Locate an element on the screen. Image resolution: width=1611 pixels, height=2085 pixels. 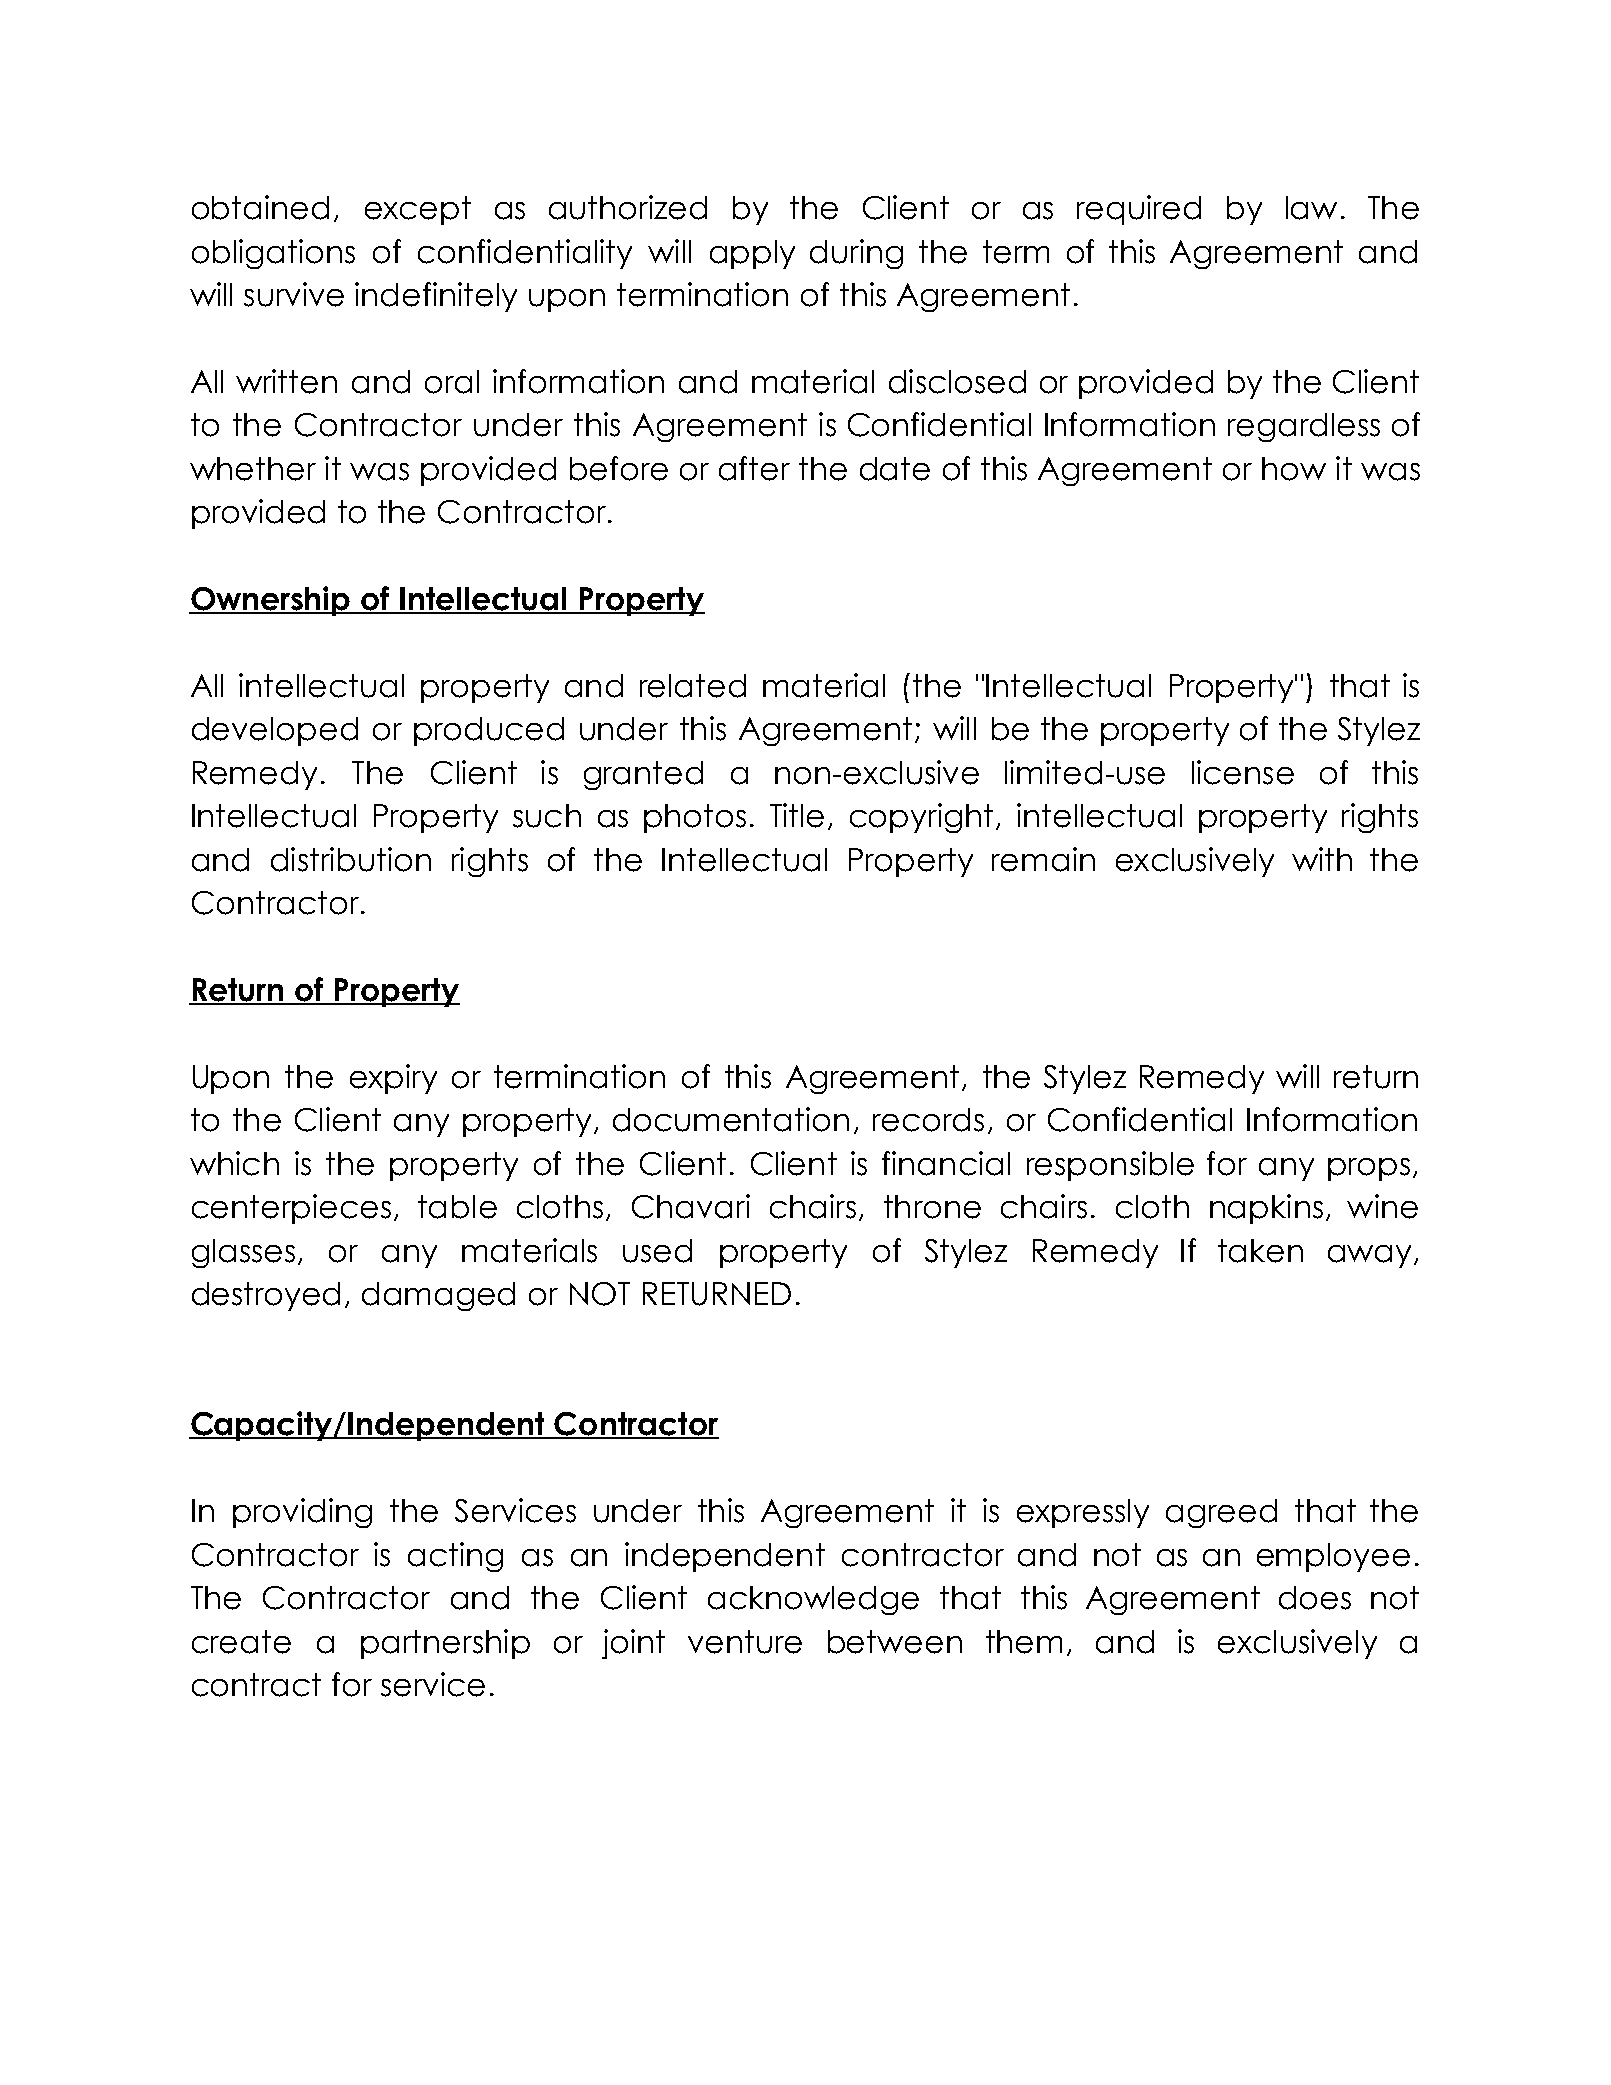
damaged is located at coordinates (438, 1296).
